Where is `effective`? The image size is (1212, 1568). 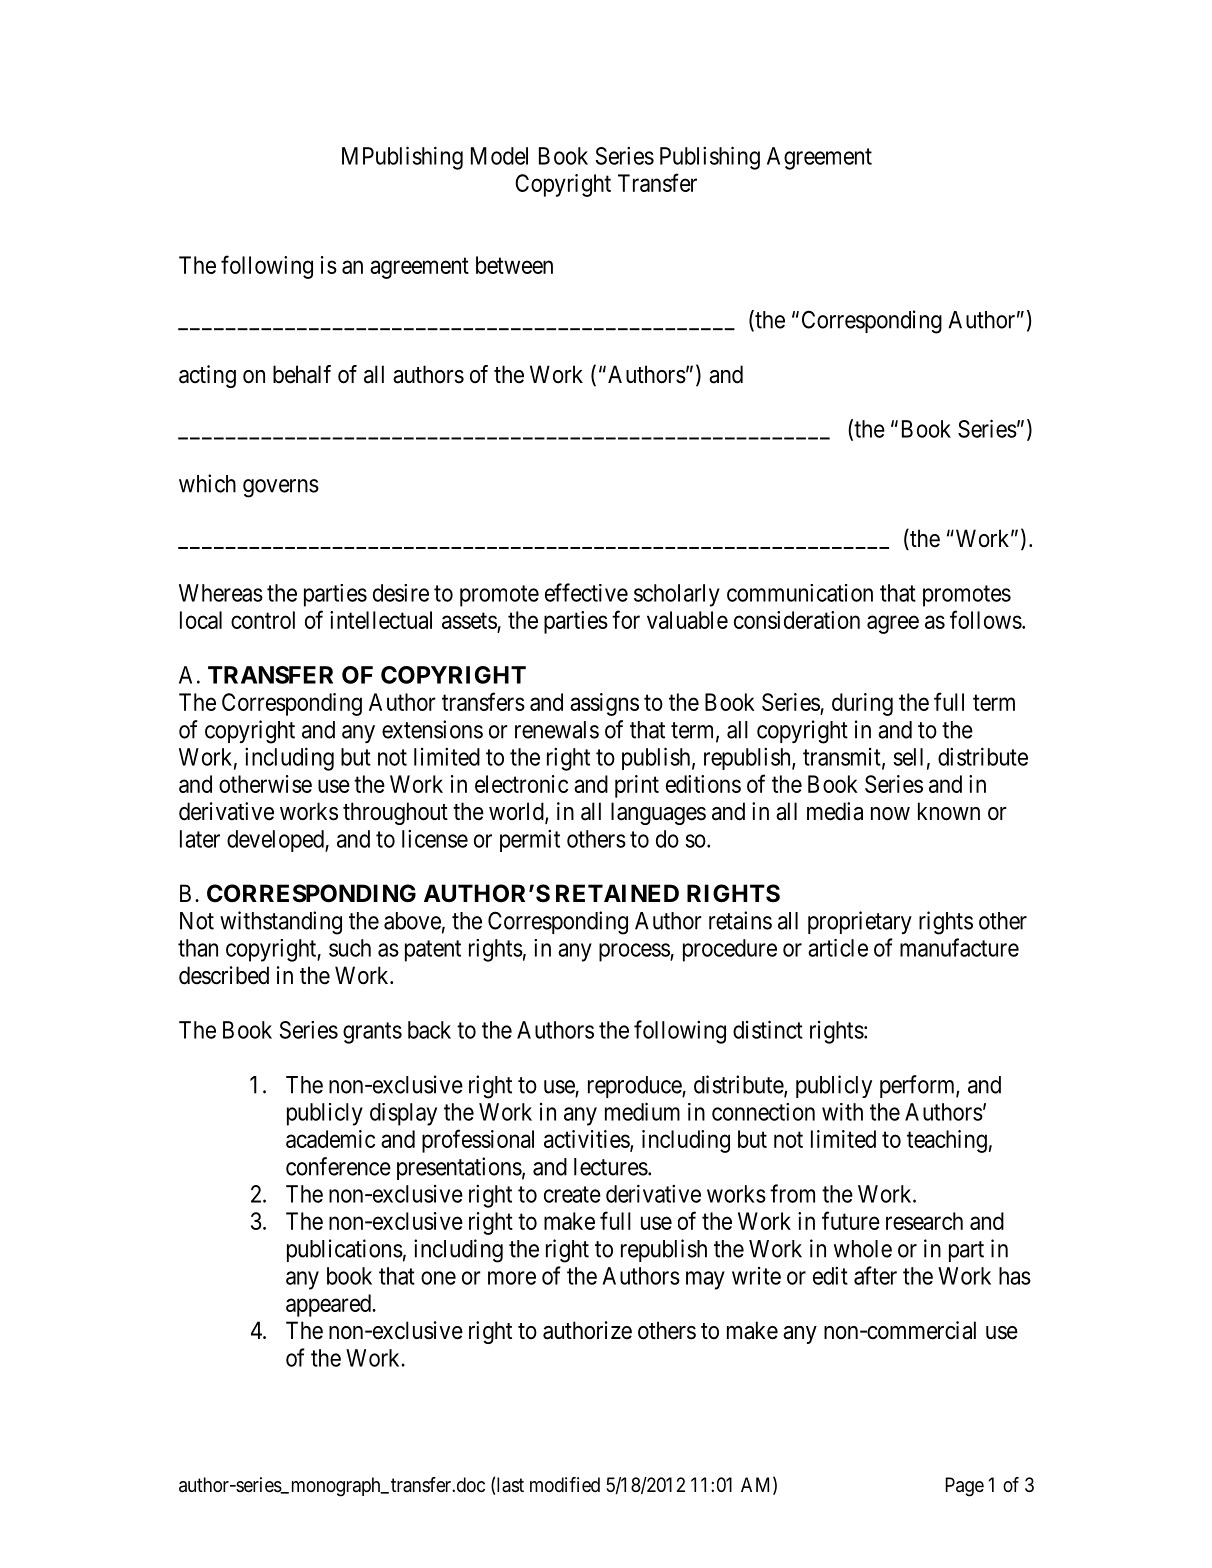
effective is located at coordinates (586, 592).
